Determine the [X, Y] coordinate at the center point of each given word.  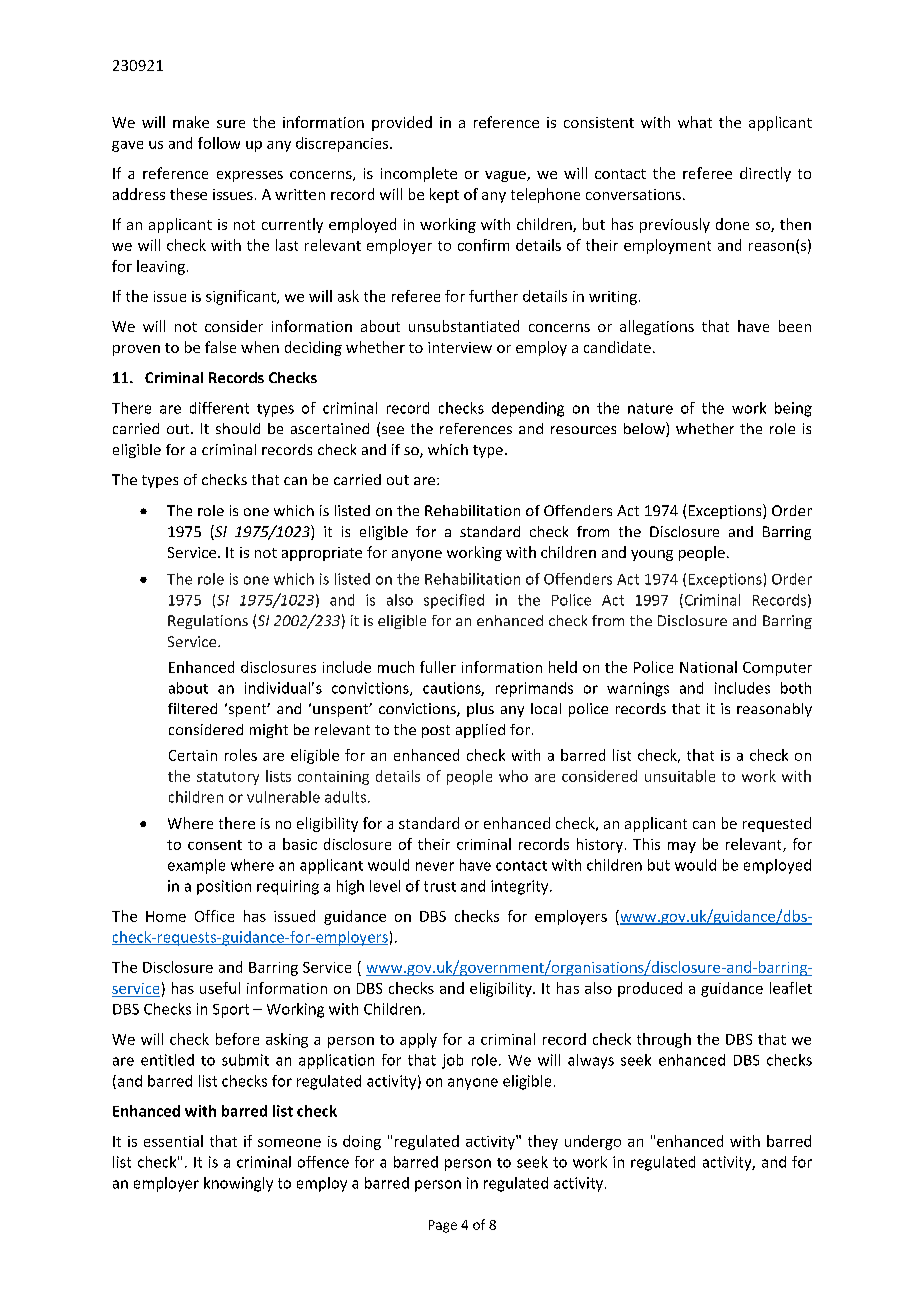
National [708, 667]
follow [219, 143]
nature [650, 408]
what [695, 122]
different [219, 408]
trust [440, 886]
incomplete [419, 174]
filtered [192, 708]
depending [528, 409]
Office [214, 916]
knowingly [238, 1184]
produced [650, 989]
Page [443, 1226]
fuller [438, 667]
